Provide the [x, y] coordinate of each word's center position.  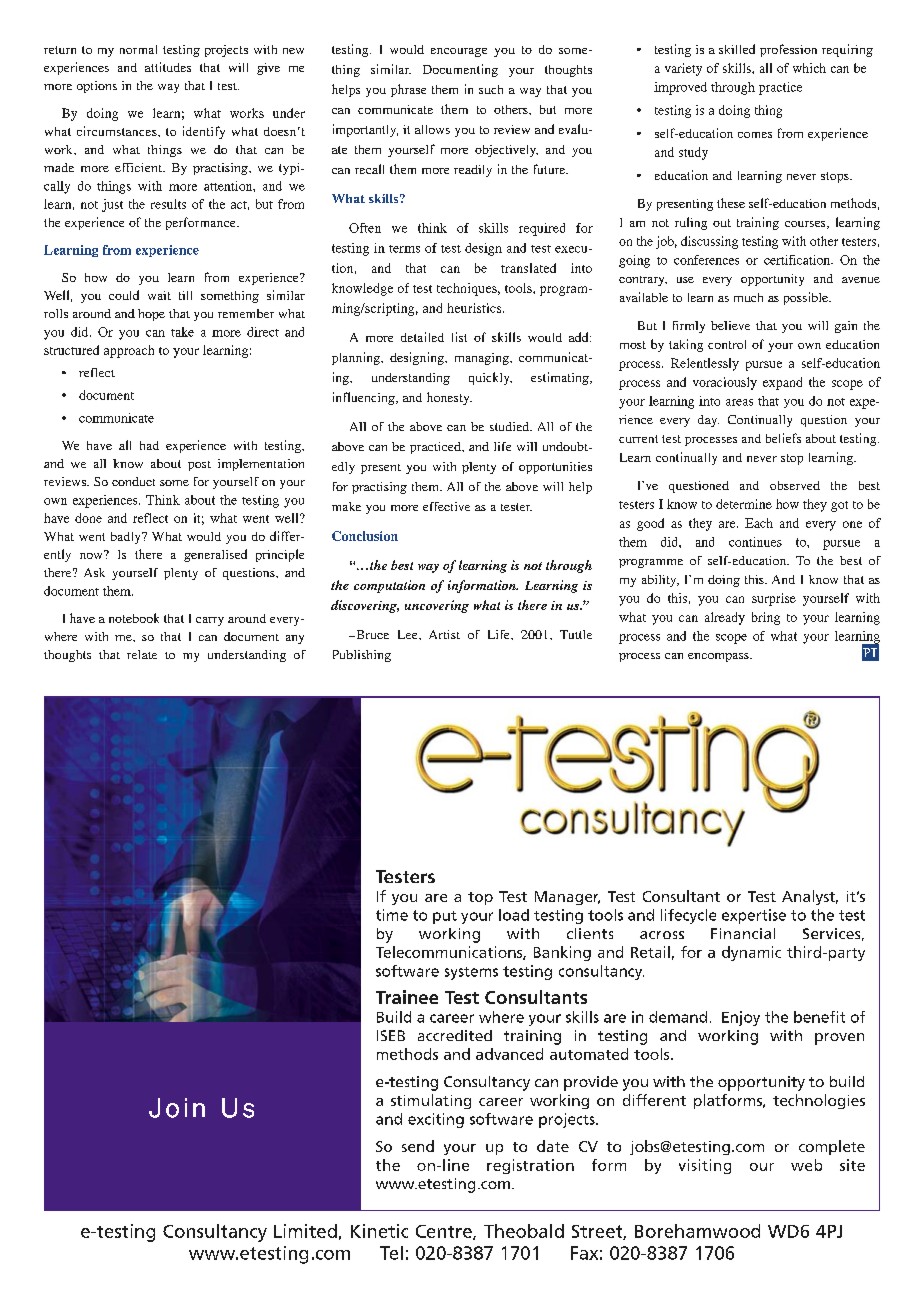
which [809, 68]
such [491, 89]
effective [446, 506]
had [149, 445]
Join [177, 1108]
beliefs [783, 438]
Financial [743, 933]
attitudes [168, 67]
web [806, 1165]
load [514, 915]
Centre [445, 1232]
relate [142, 654]
